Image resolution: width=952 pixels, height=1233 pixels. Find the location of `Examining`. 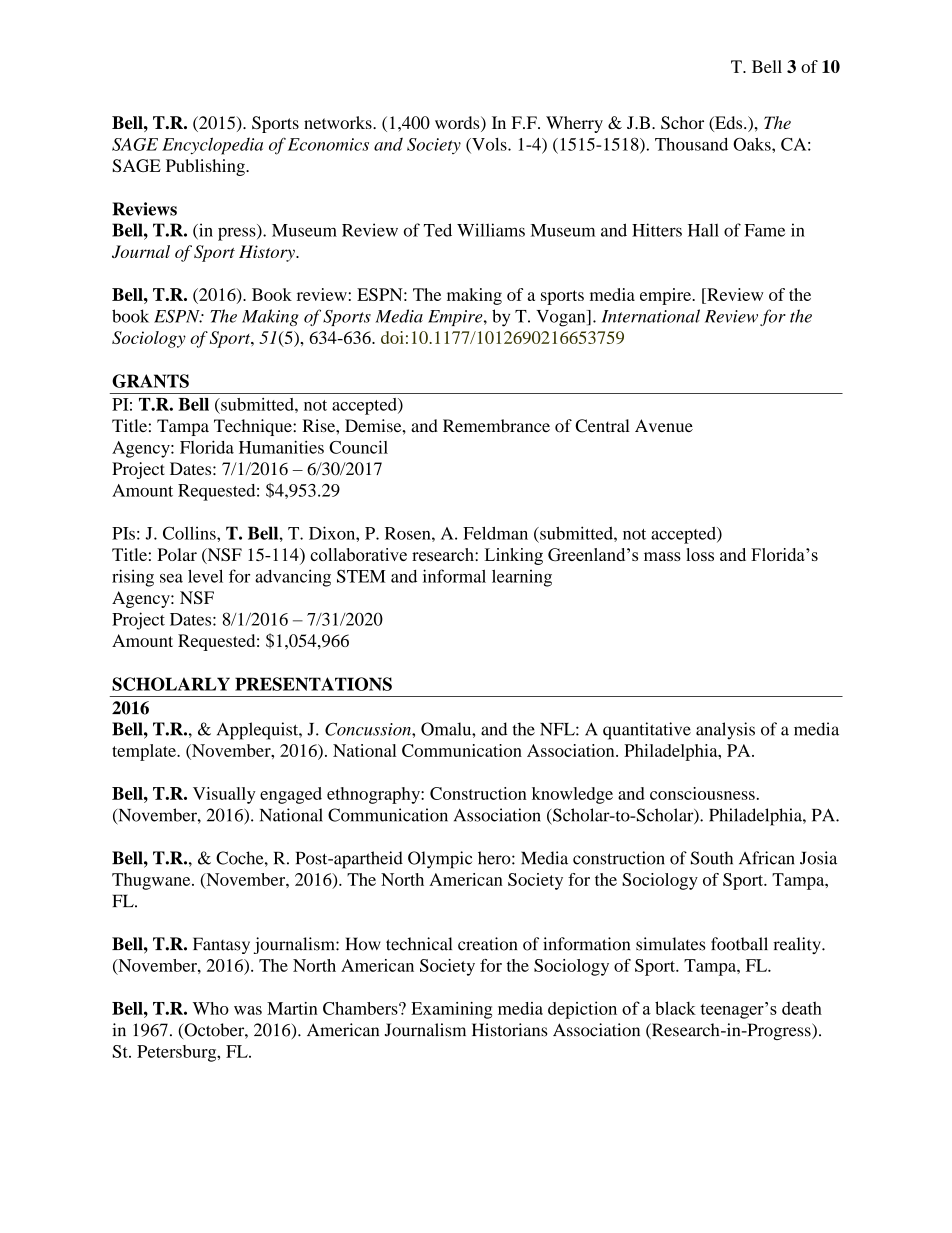

Examining is located at coordinates (451, 1010).
